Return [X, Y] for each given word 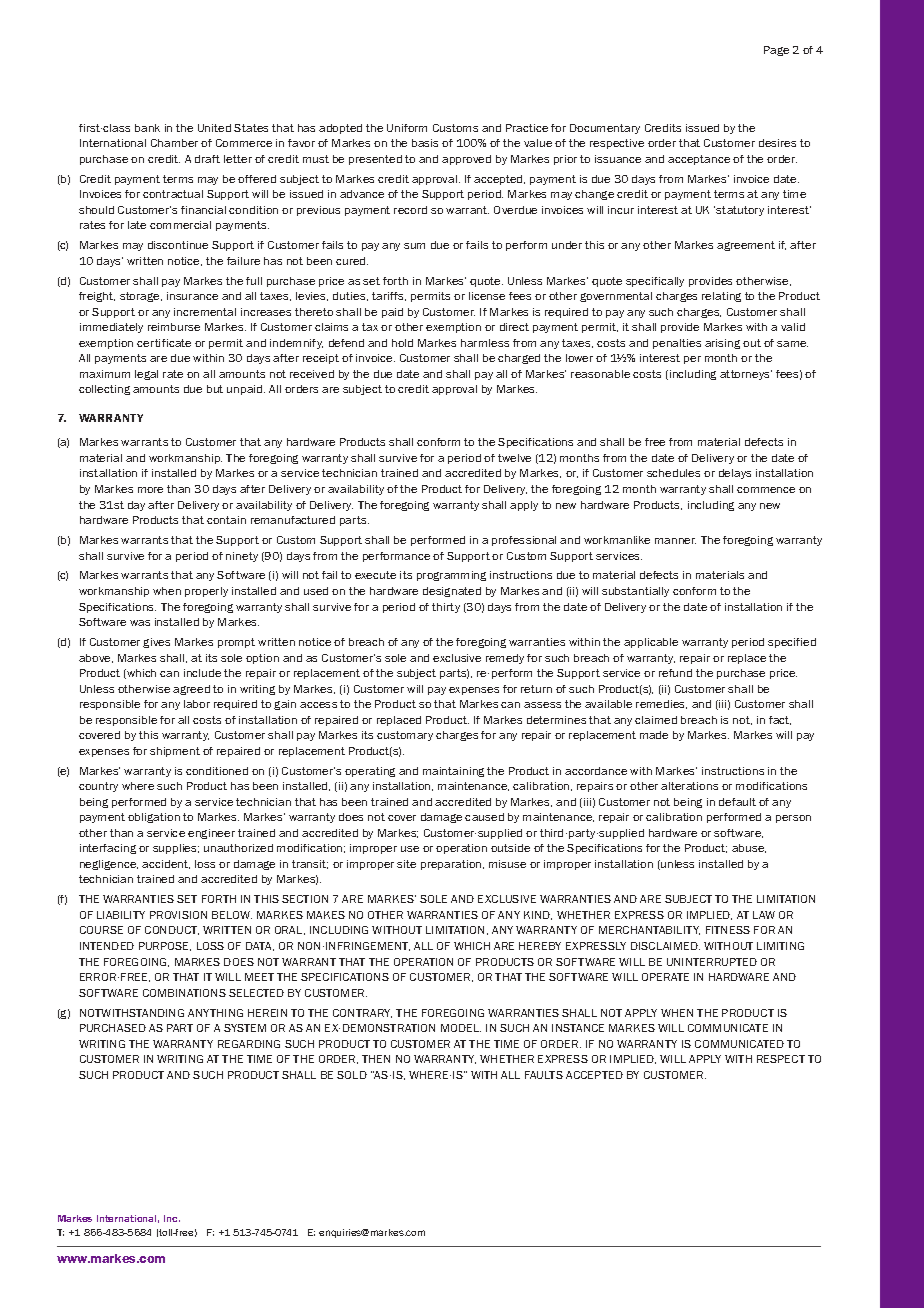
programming [451, 576]
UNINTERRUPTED [712, 962]
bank [147, 128]
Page [776, 51]
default [737, 802]
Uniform [407, 128]
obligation [154, 818]
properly [206, 592]
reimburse [174, 327]
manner [675, 541]
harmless [485, 343]
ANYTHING [215, 1013]
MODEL [461, 1028]
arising [722, 344]
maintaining [453, 772]
